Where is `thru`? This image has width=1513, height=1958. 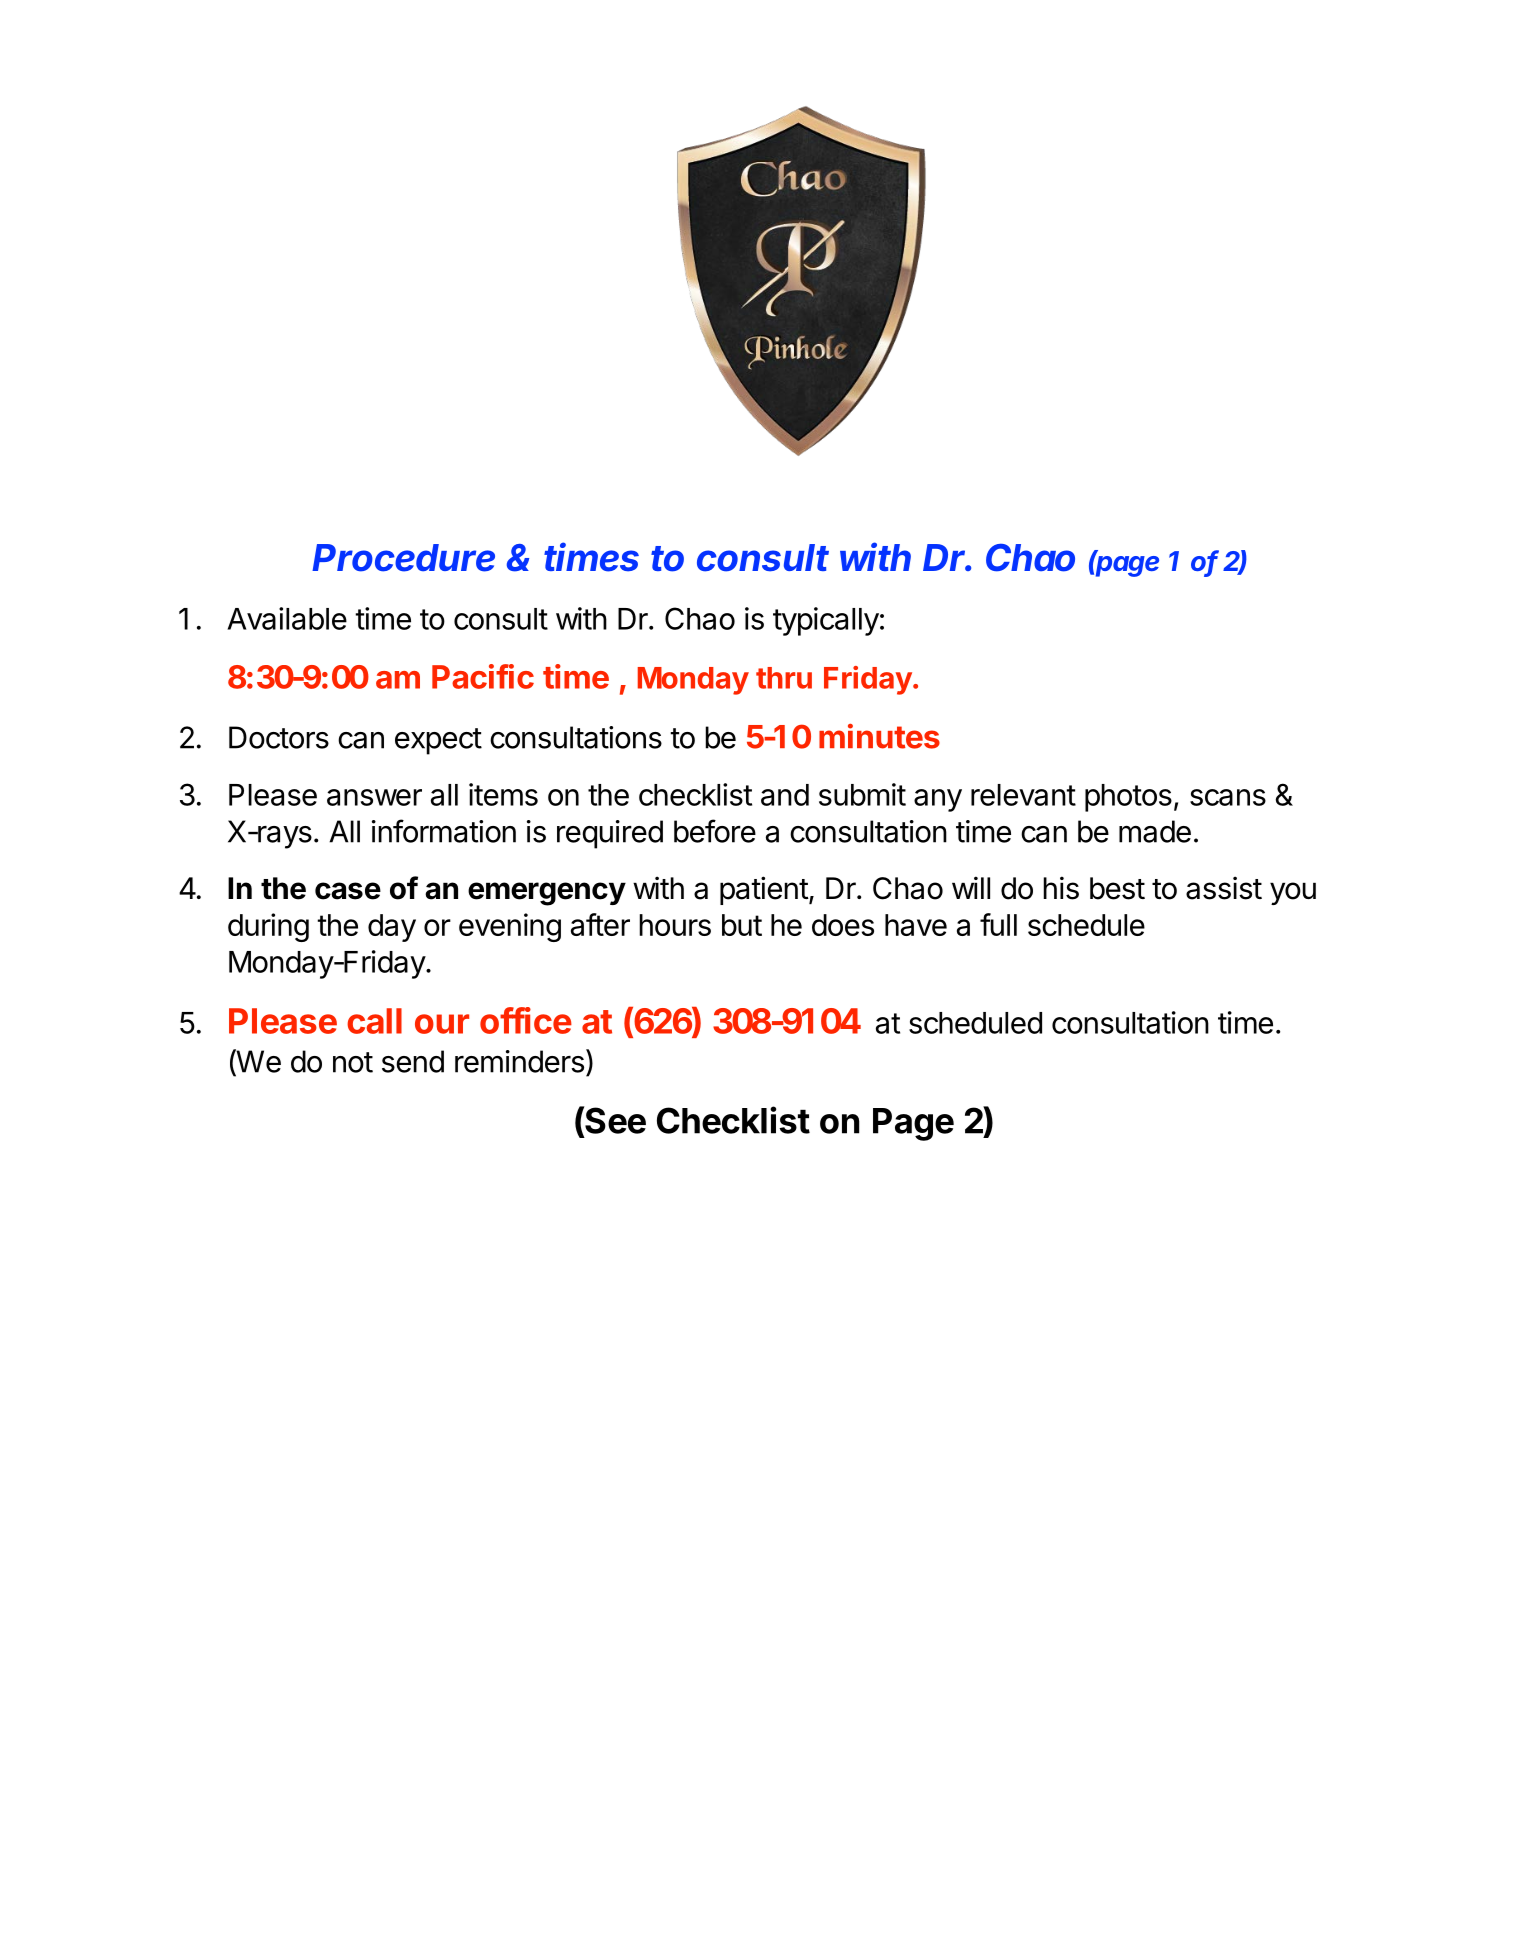
thru is located at coordinates (784, 678).
